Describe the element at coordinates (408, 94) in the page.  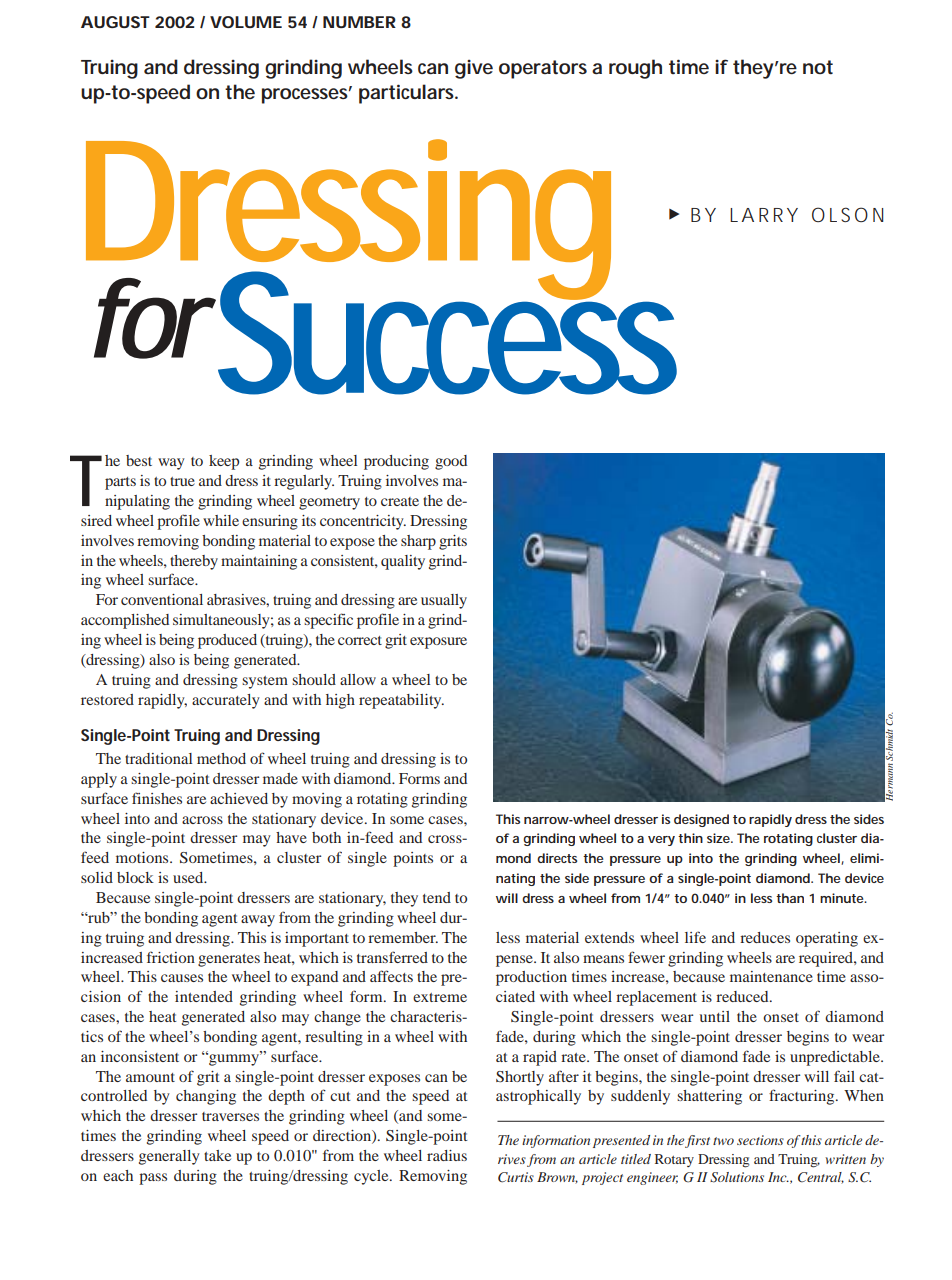
I see `particulars` at that location.
